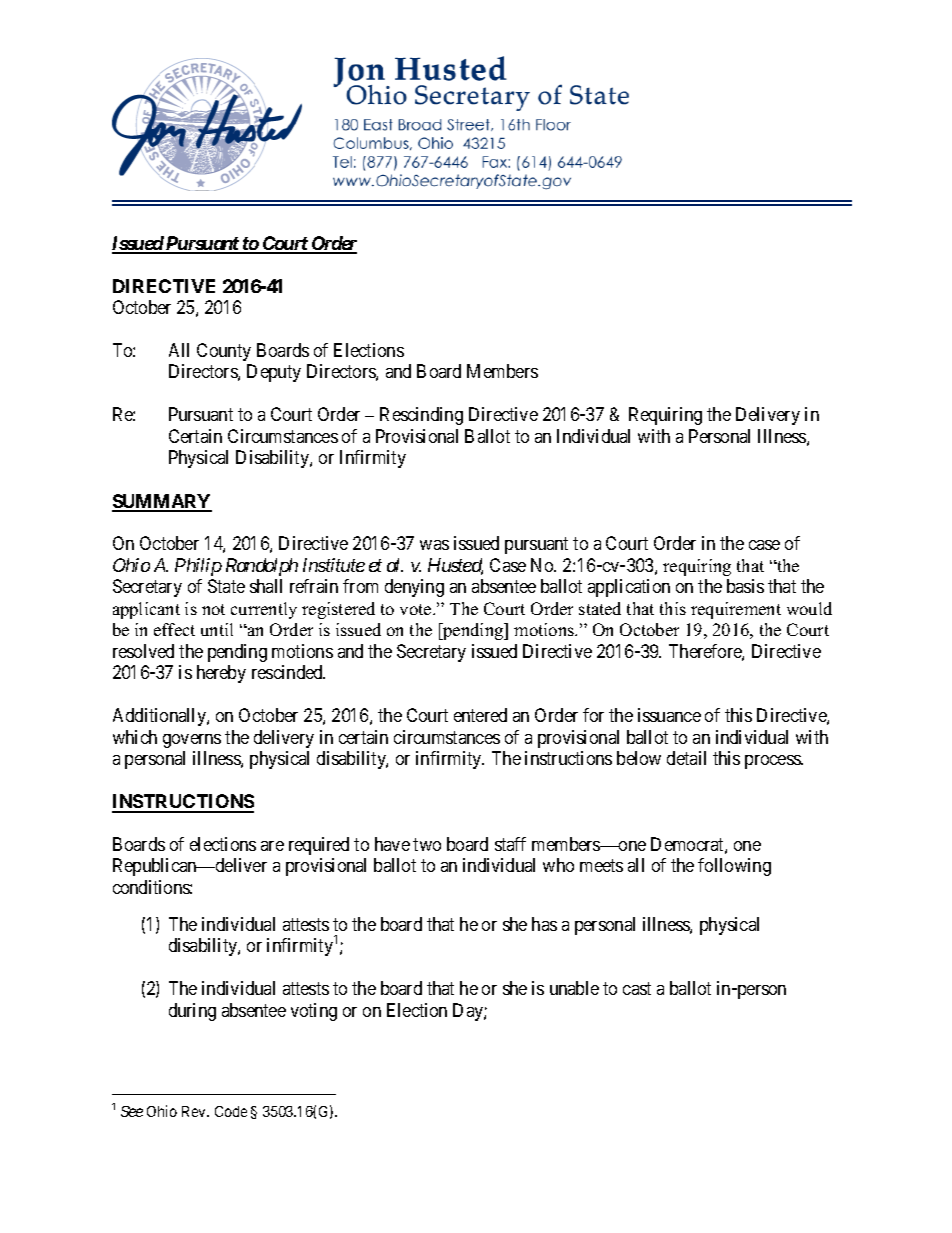 Image resolution: width=952 pixels, height=1233 pixels. I want to click on are, so click(272, 846).
